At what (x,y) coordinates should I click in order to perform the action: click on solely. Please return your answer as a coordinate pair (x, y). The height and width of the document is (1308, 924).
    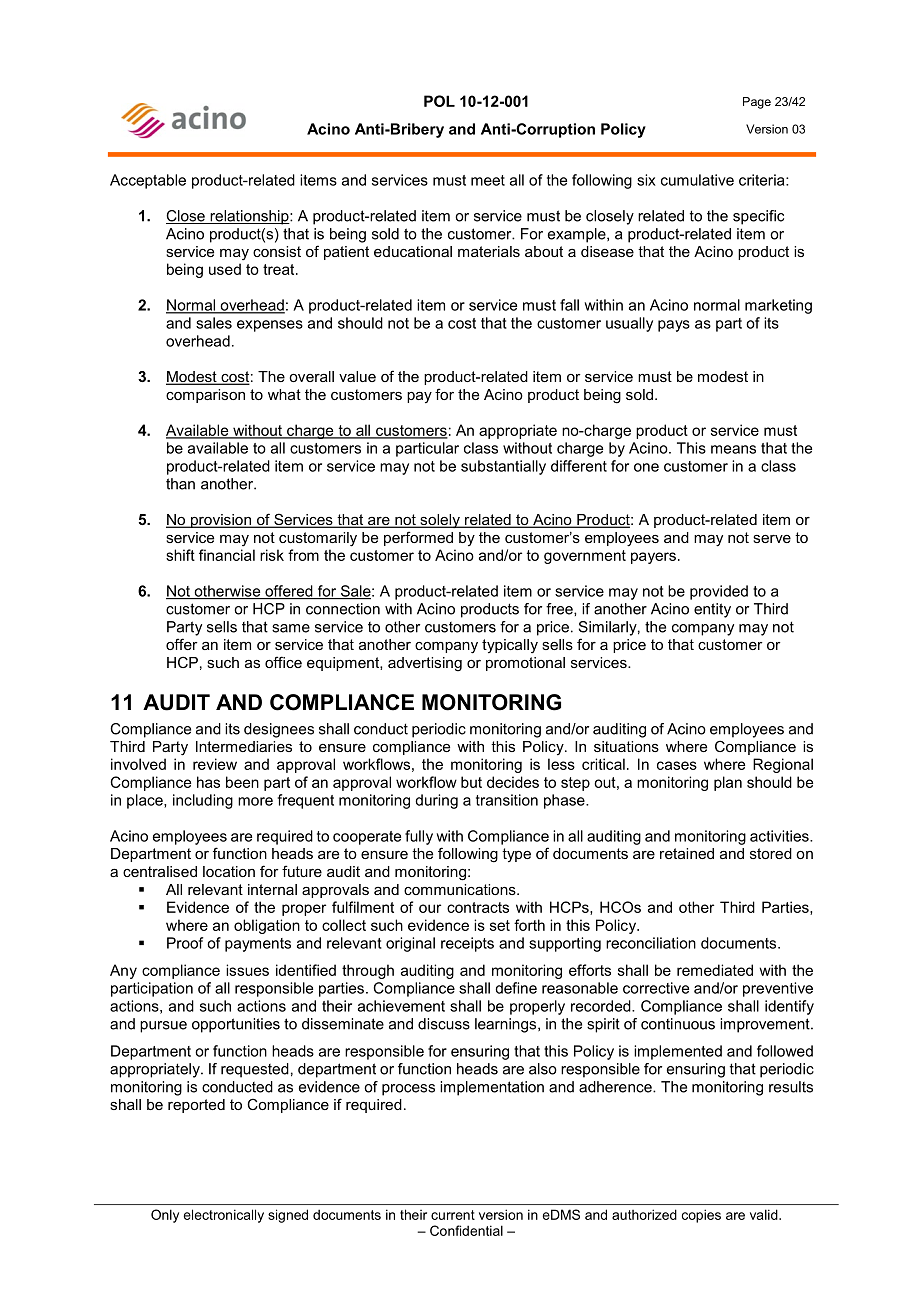
    Looking at the image, I should click on (440, 521).
